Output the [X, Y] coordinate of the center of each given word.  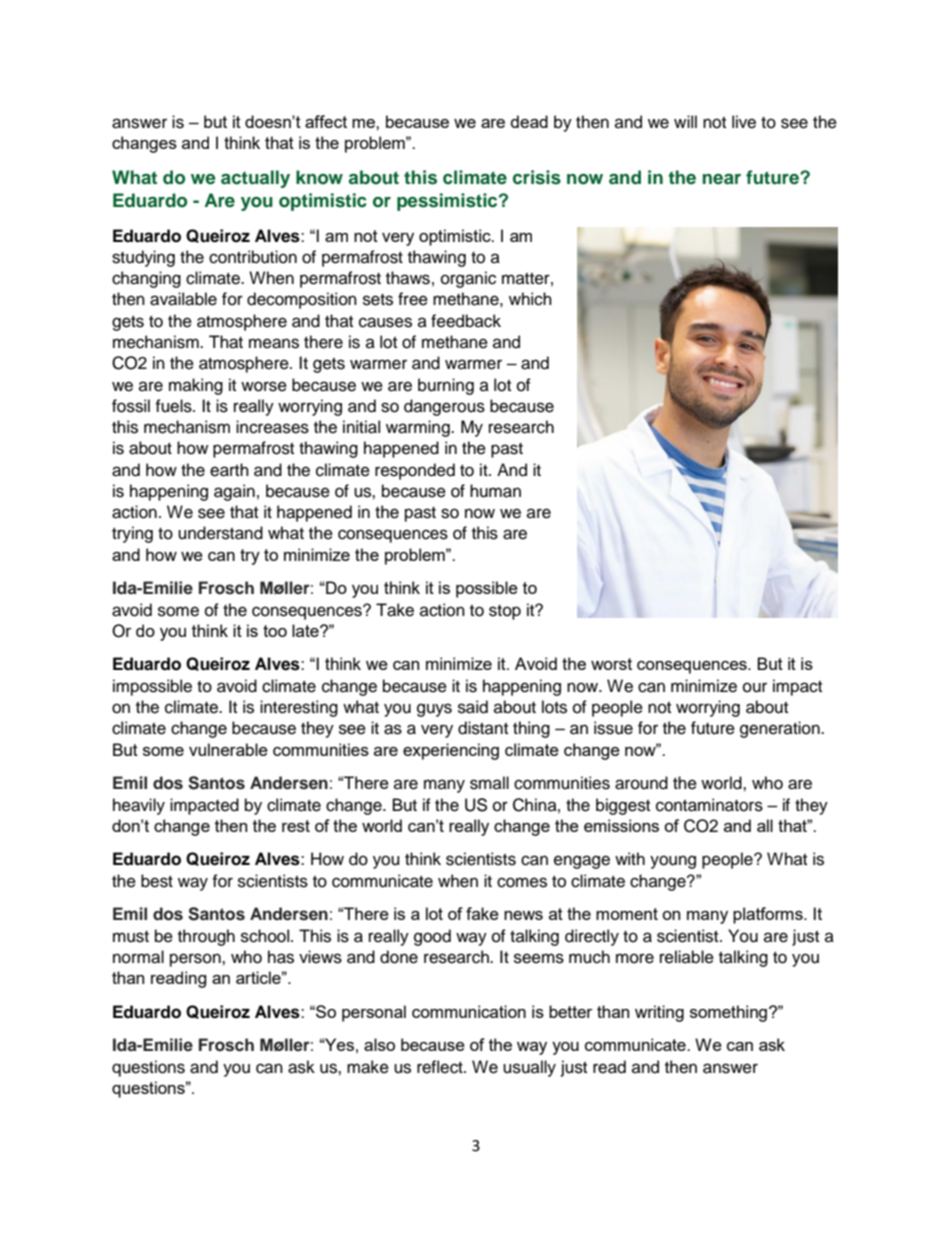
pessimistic [448, 202]
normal [138, 957]
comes [522, 882]
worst [611, 664]
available [183, 299]
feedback [466, 321]
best [157, 881]
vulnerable [228, 749]
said [473, 707]
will [685, 121]
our [755, 687]
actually [255, 179]
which [530, 299]
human [495, 491]
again [234, 492]
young [673, 862]
